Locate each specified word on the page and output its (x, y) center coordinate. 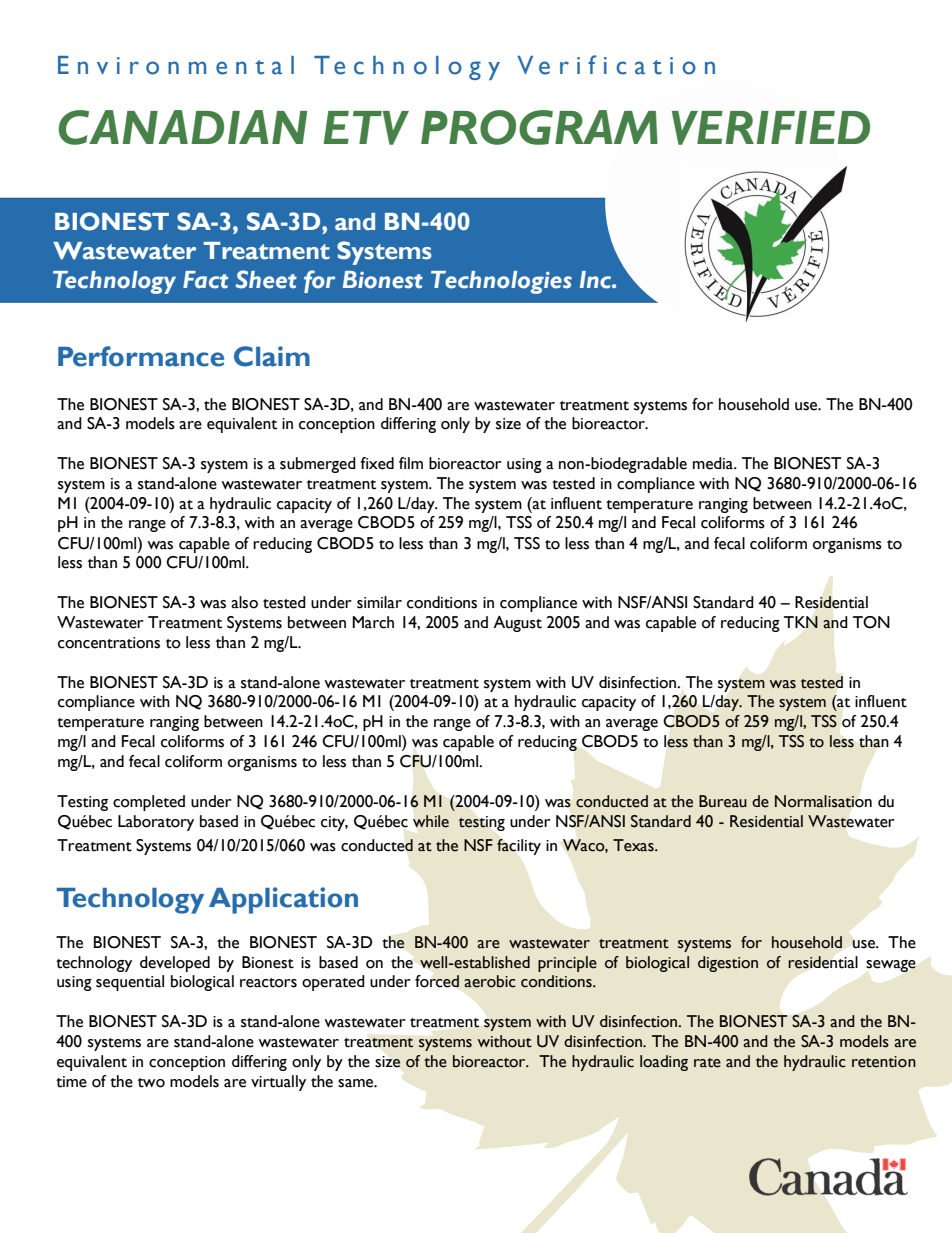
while (431, 821)
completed (149, 803)
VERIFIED (771, 128)
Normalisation (823, 801)
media (714, 463)
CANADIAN (183, 127)
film (411, 463)
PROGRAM (539, 127)
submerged (318, 465)
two (151, 1083)
